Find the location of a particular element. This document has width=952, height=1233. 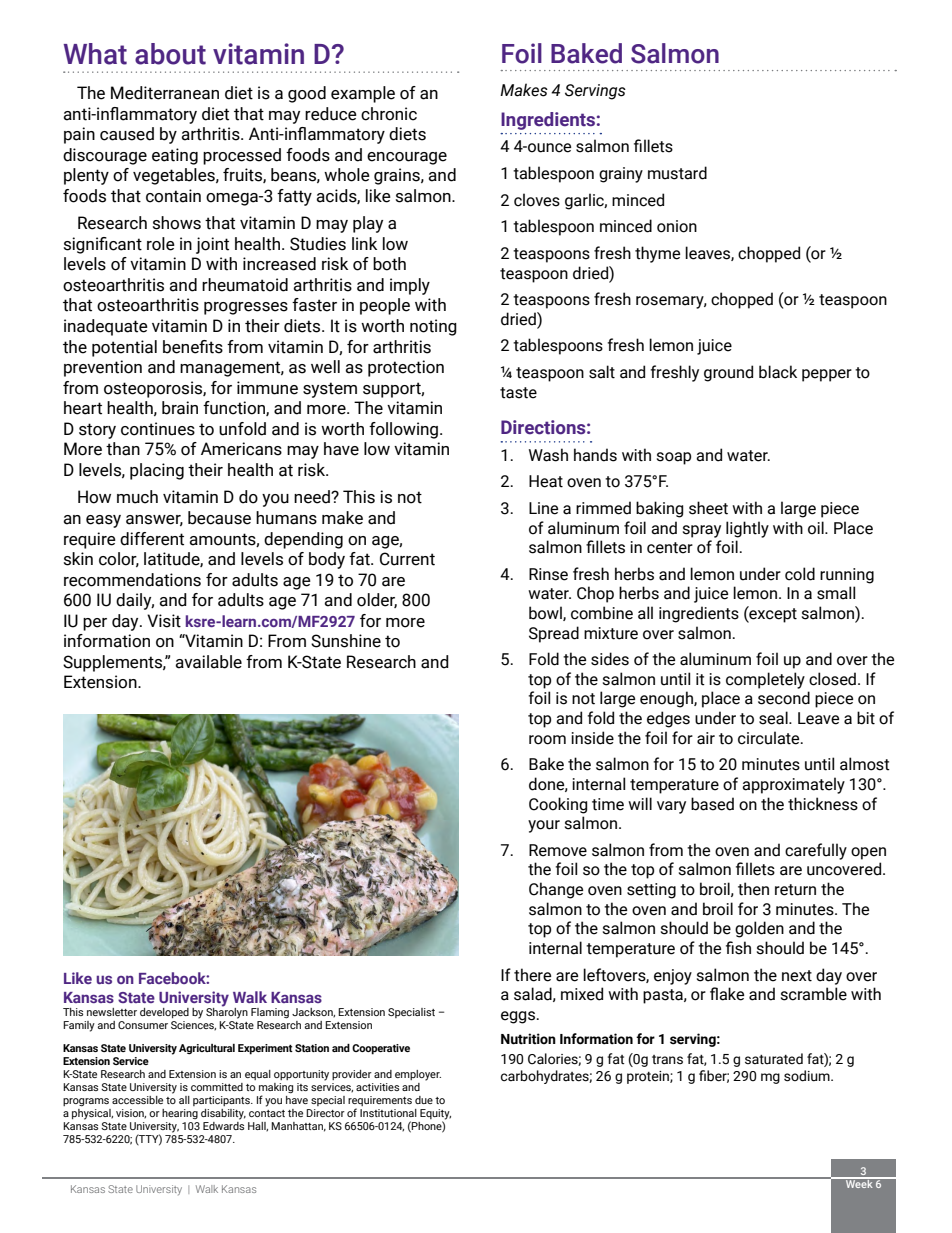

hearing is located at coordinates (180, 1114).
